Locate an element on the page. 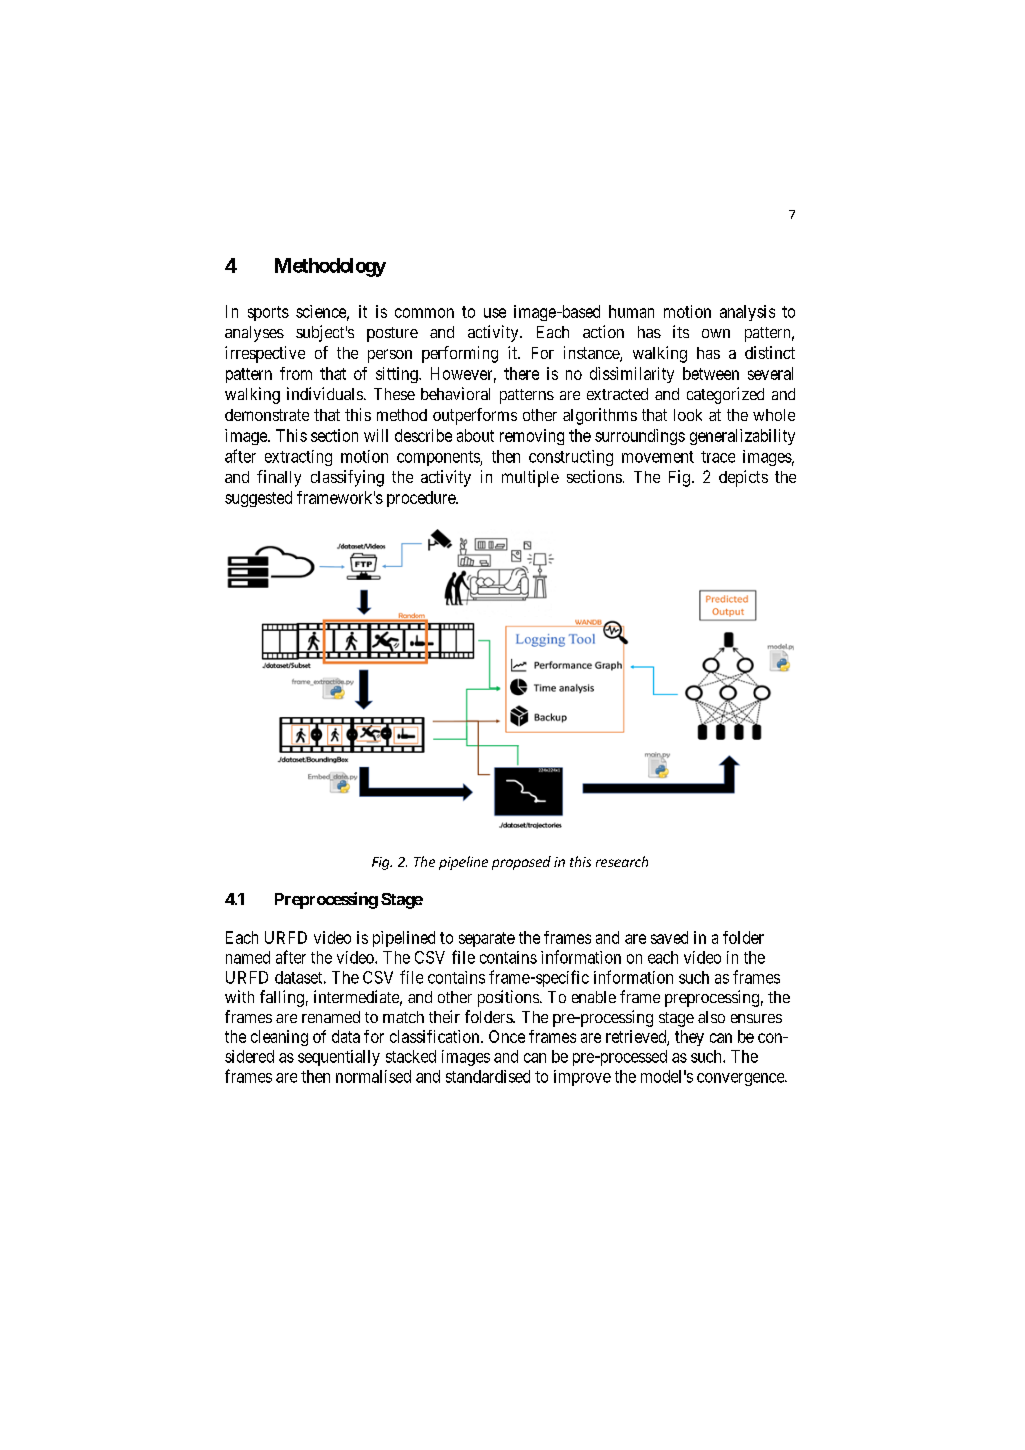 This document has height=1450, width=1025. use is located at coordinates (495, 313).
